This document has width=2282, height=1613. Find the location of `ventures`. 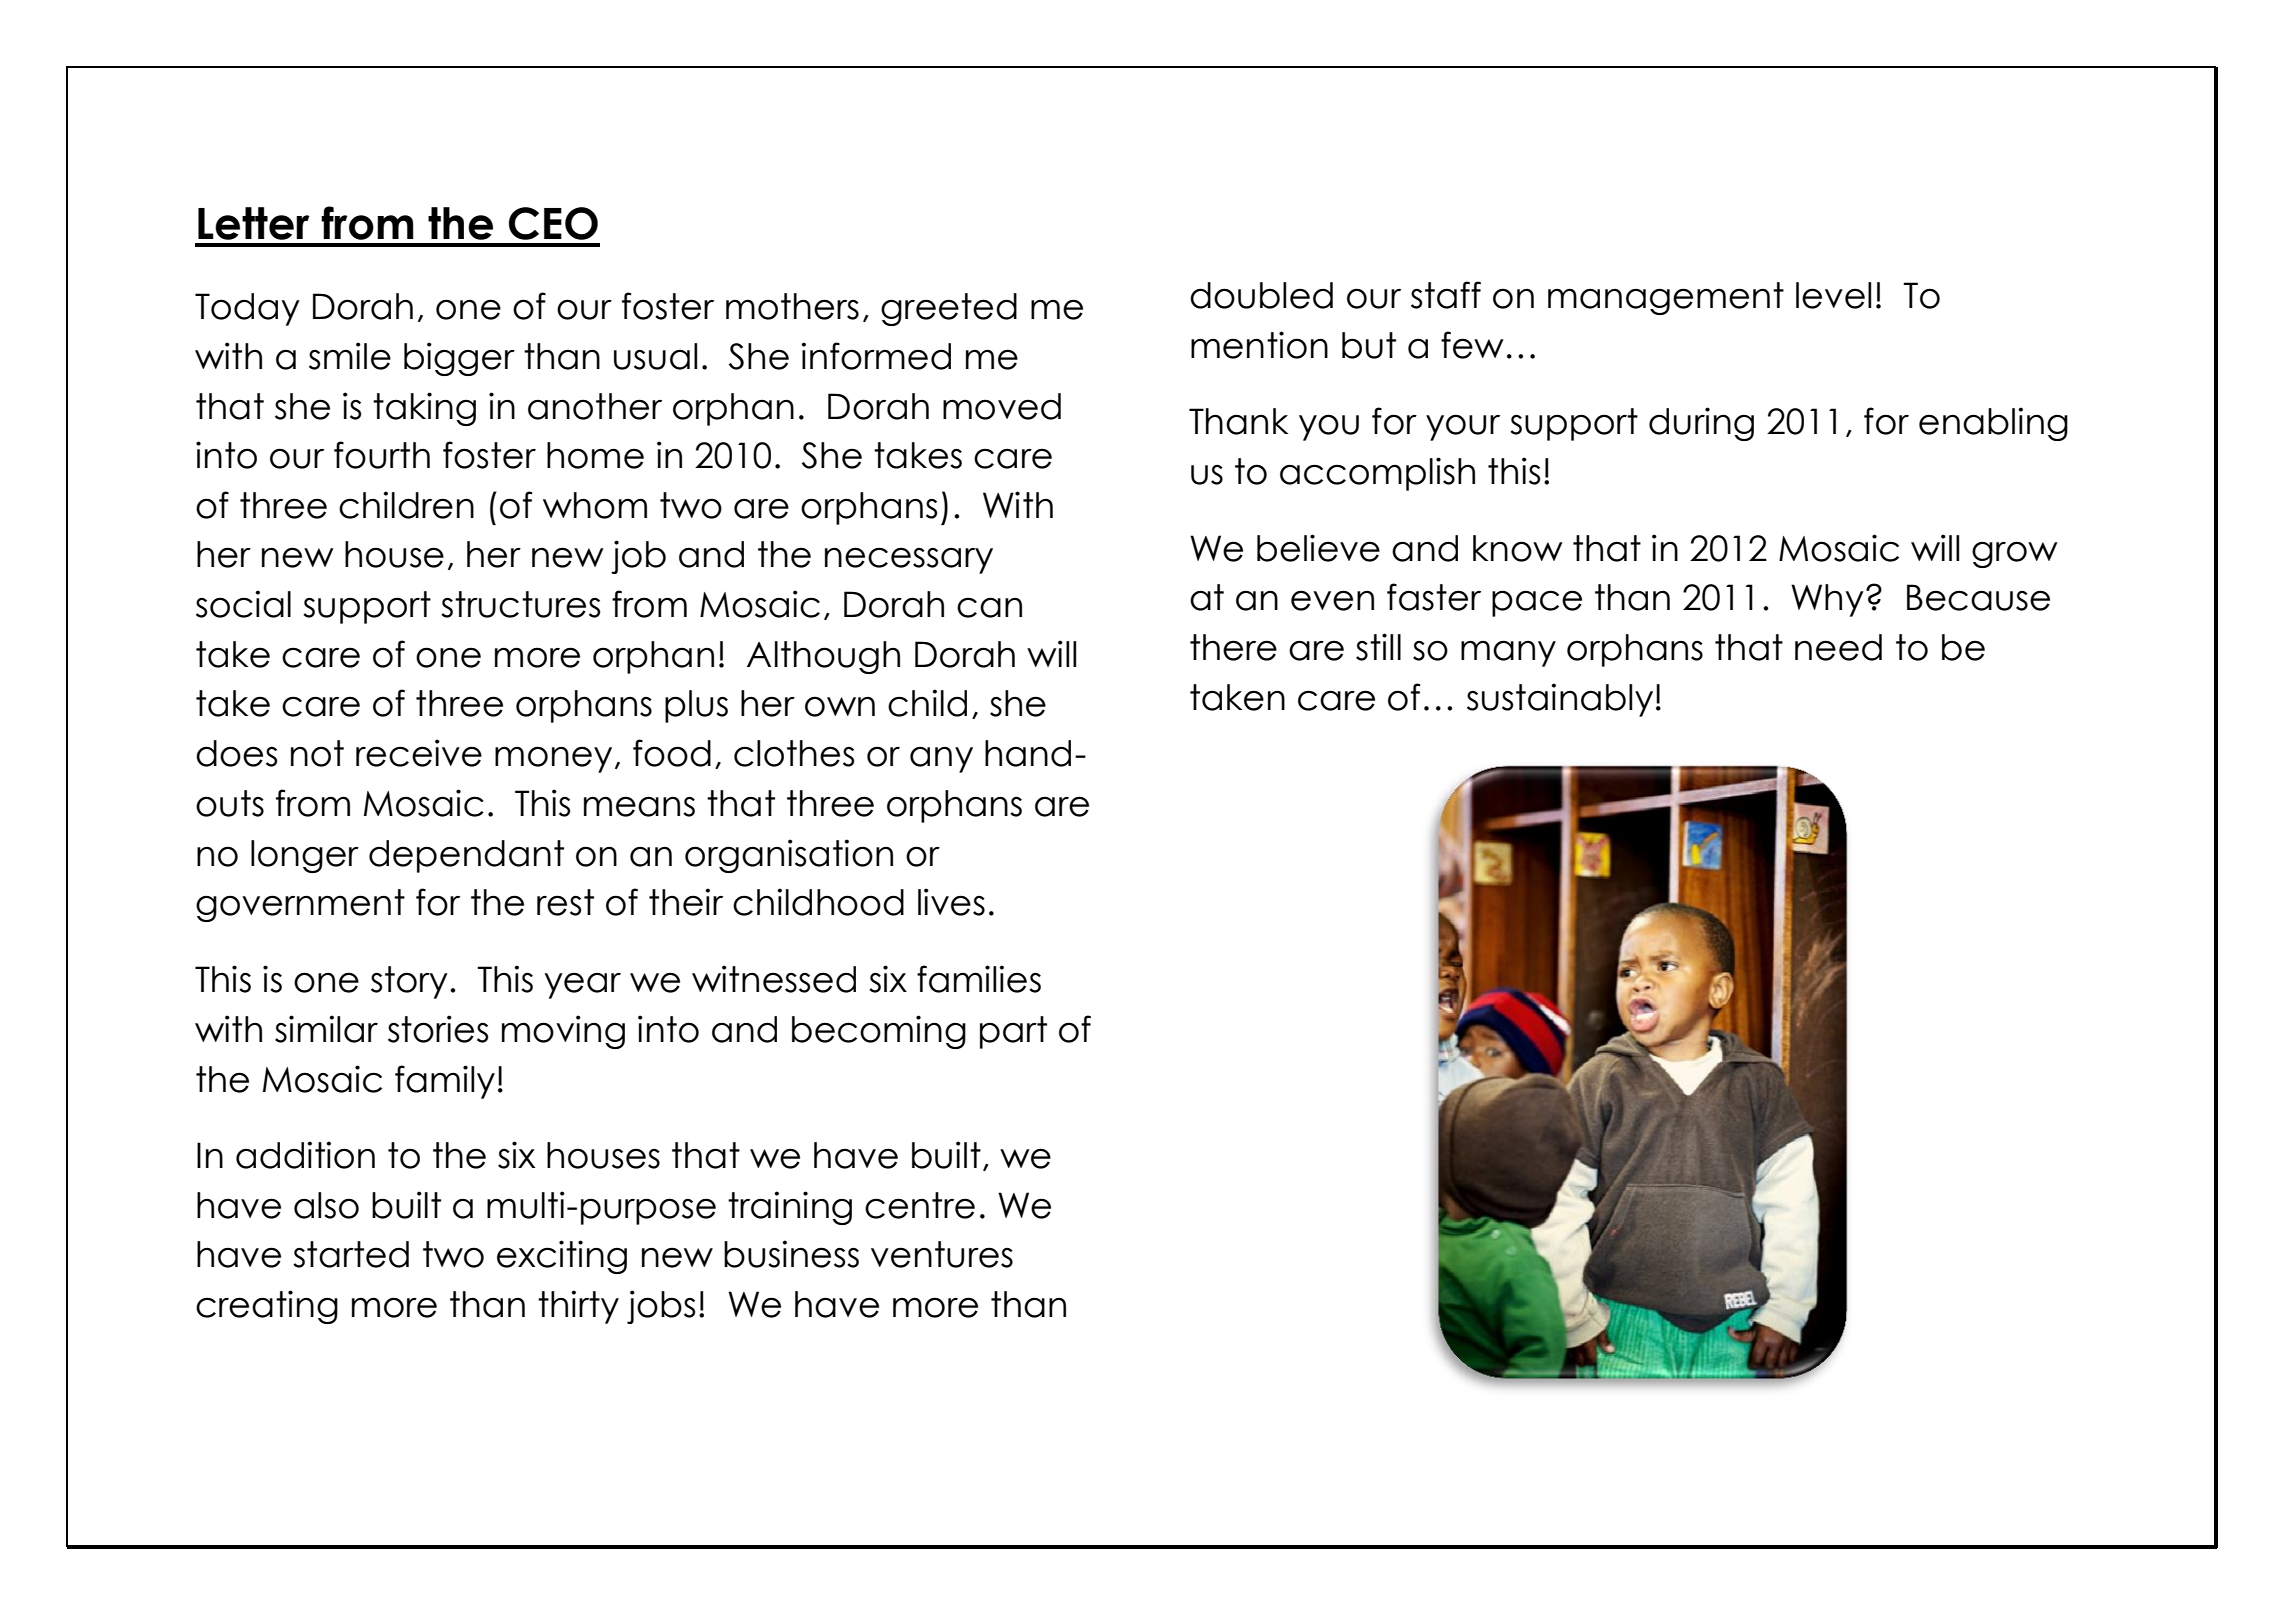

ventures is located at coordinates (942, 1254).
